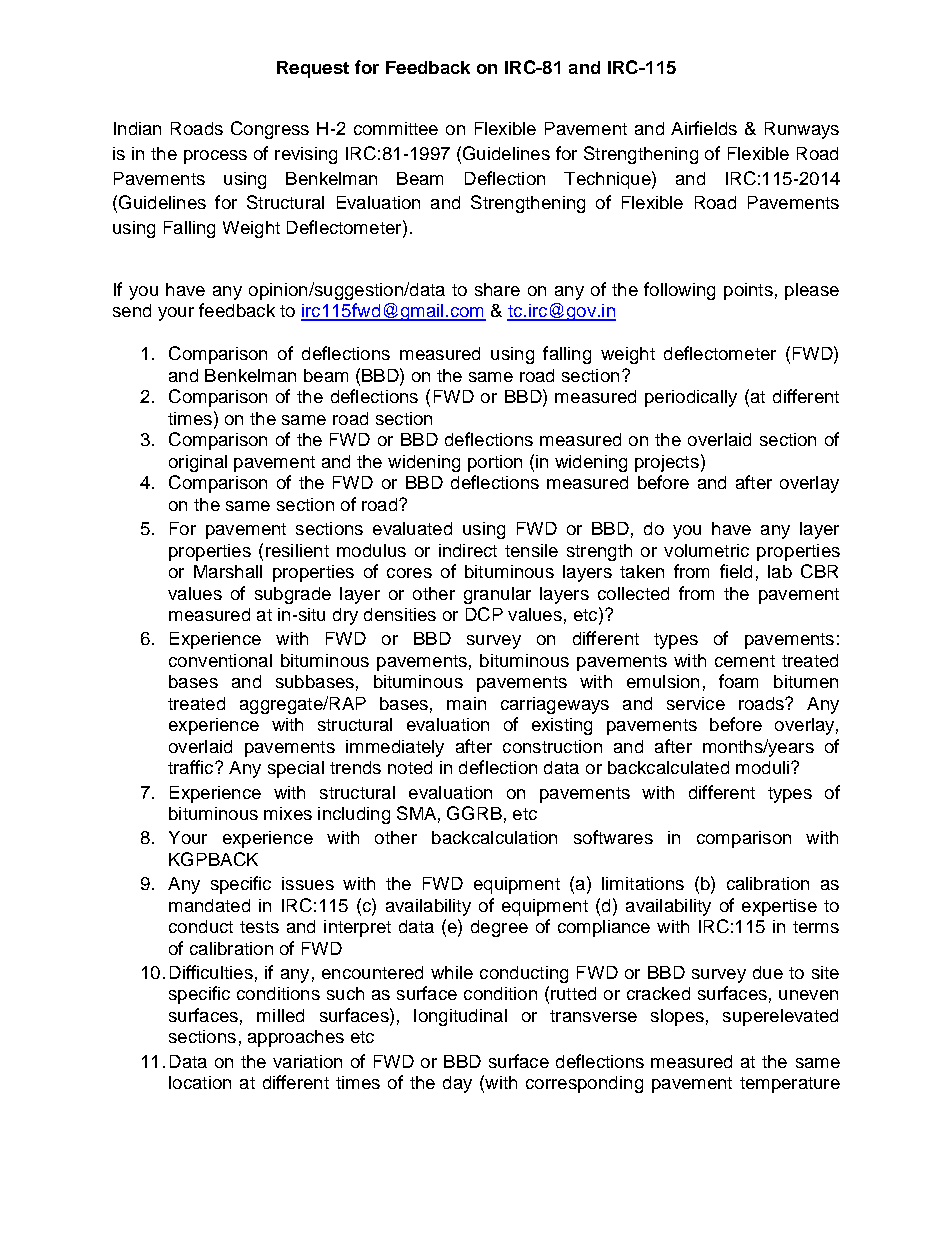 The height and width of the page is (1233, 952). What do you see at coordinates (802, 130) in the page?
I see `Runways` at bounding box center [802, 130].
